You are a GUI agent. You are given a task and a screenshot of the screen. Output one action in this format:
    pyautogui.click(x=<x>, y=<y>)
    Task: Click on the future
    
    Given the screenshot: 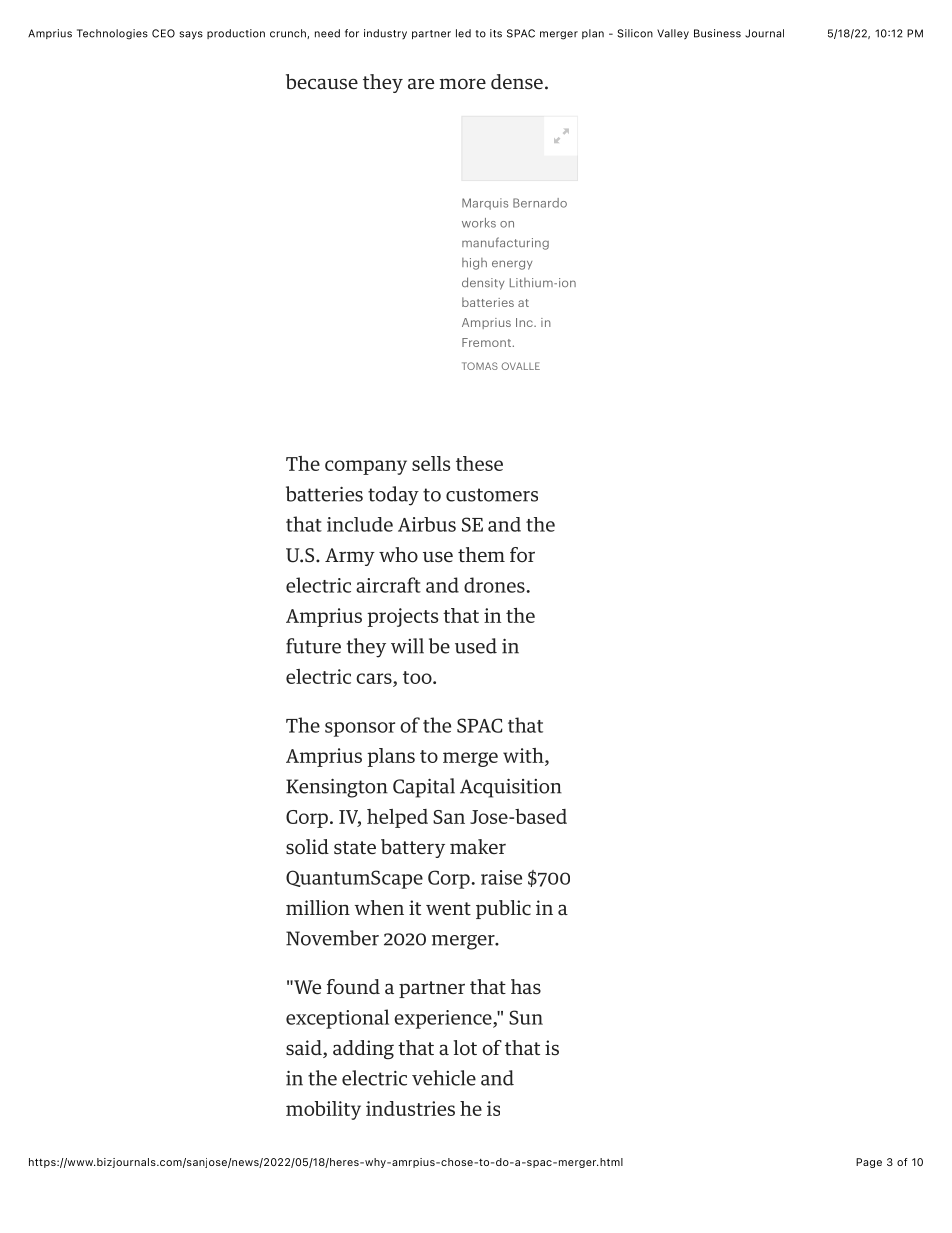 What is the action you would take?
    pyautogui.click(x=313, y=646)
